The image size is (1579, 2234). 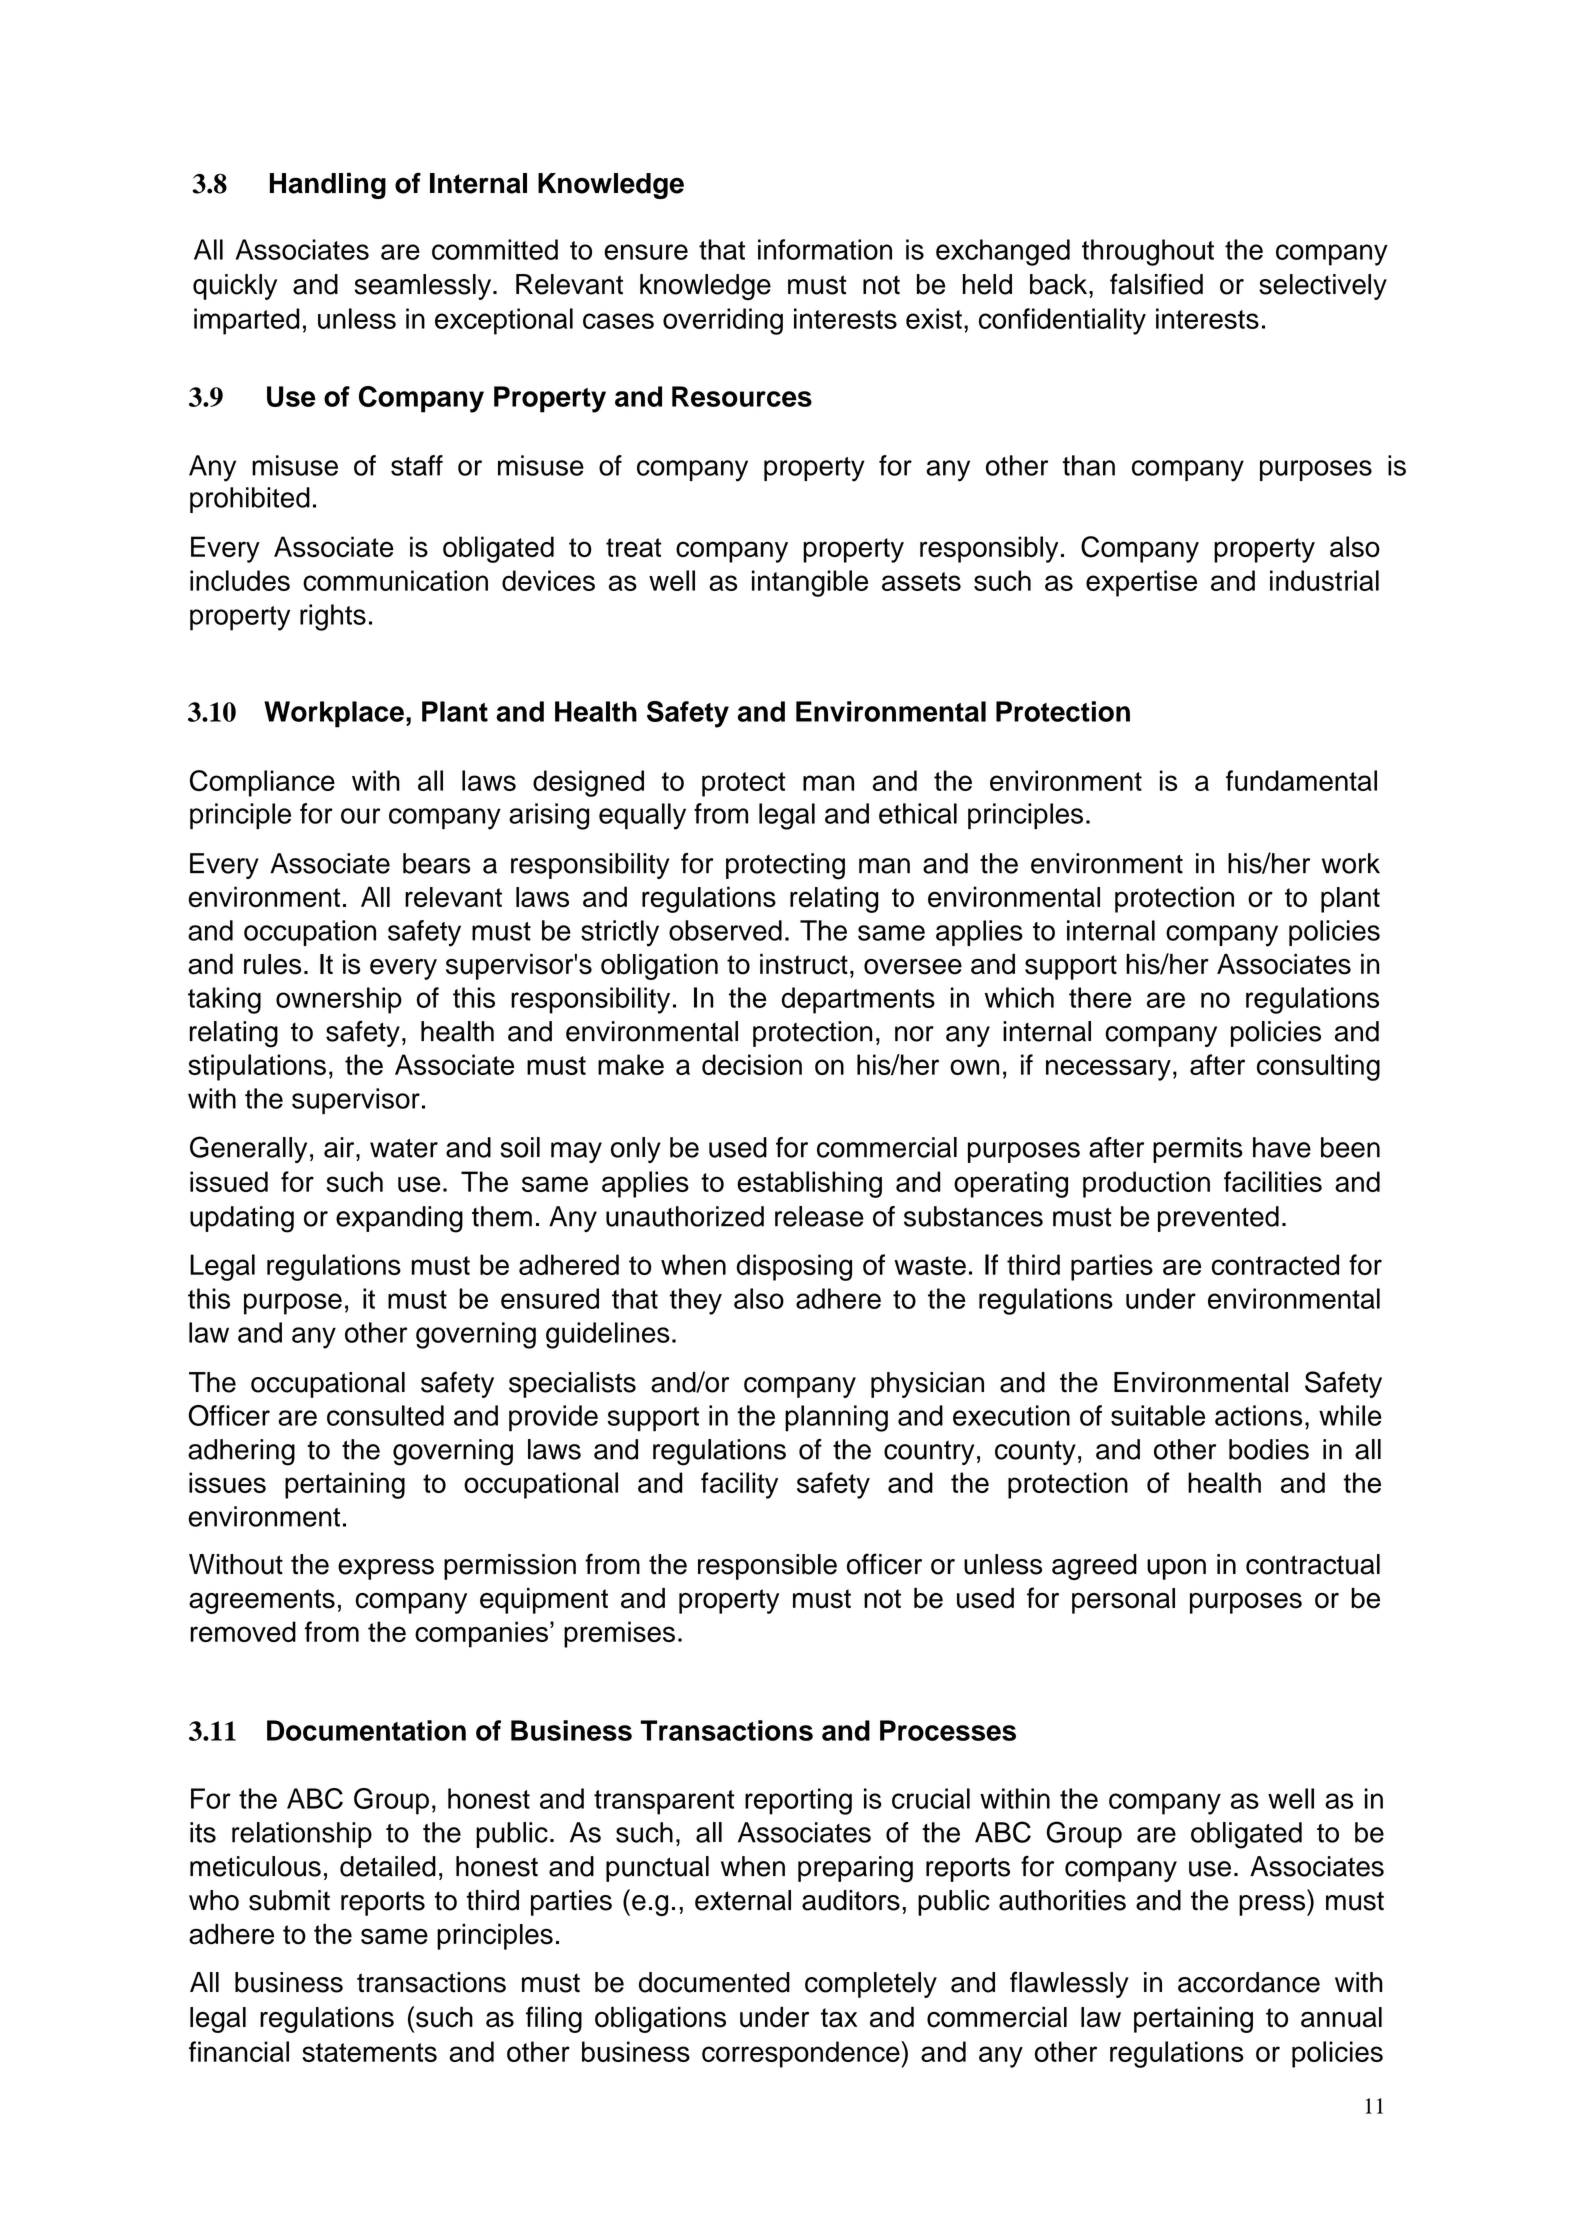 What do you see at coordinates (328, 186) in the screenshot?
I see `Handling` at bounding box center [328, 186].
